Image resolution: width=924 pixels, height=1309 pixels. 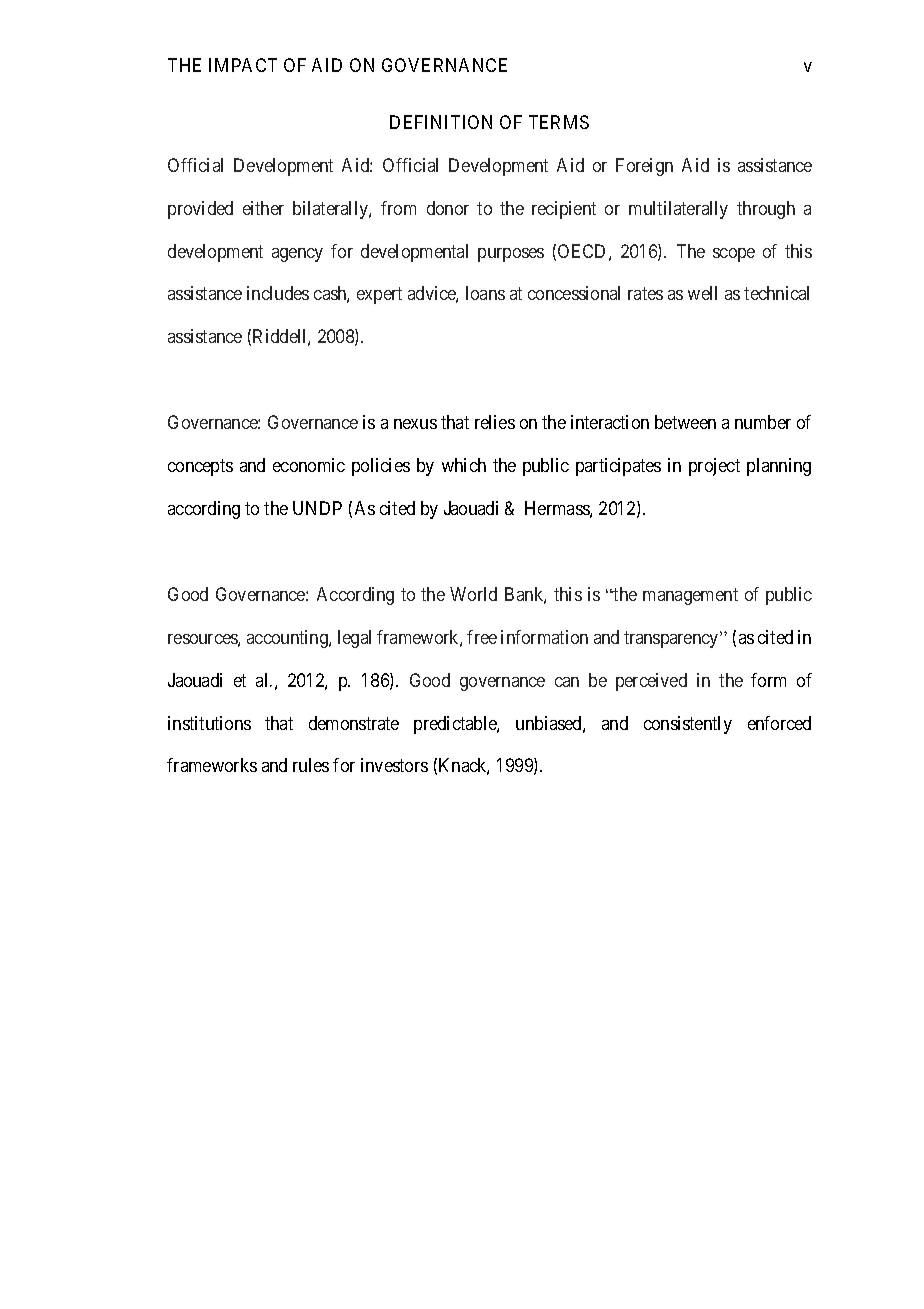 What do you see at coordinates (311, 765) in the page?
I see `rules` at bounding box center [311, 765].
